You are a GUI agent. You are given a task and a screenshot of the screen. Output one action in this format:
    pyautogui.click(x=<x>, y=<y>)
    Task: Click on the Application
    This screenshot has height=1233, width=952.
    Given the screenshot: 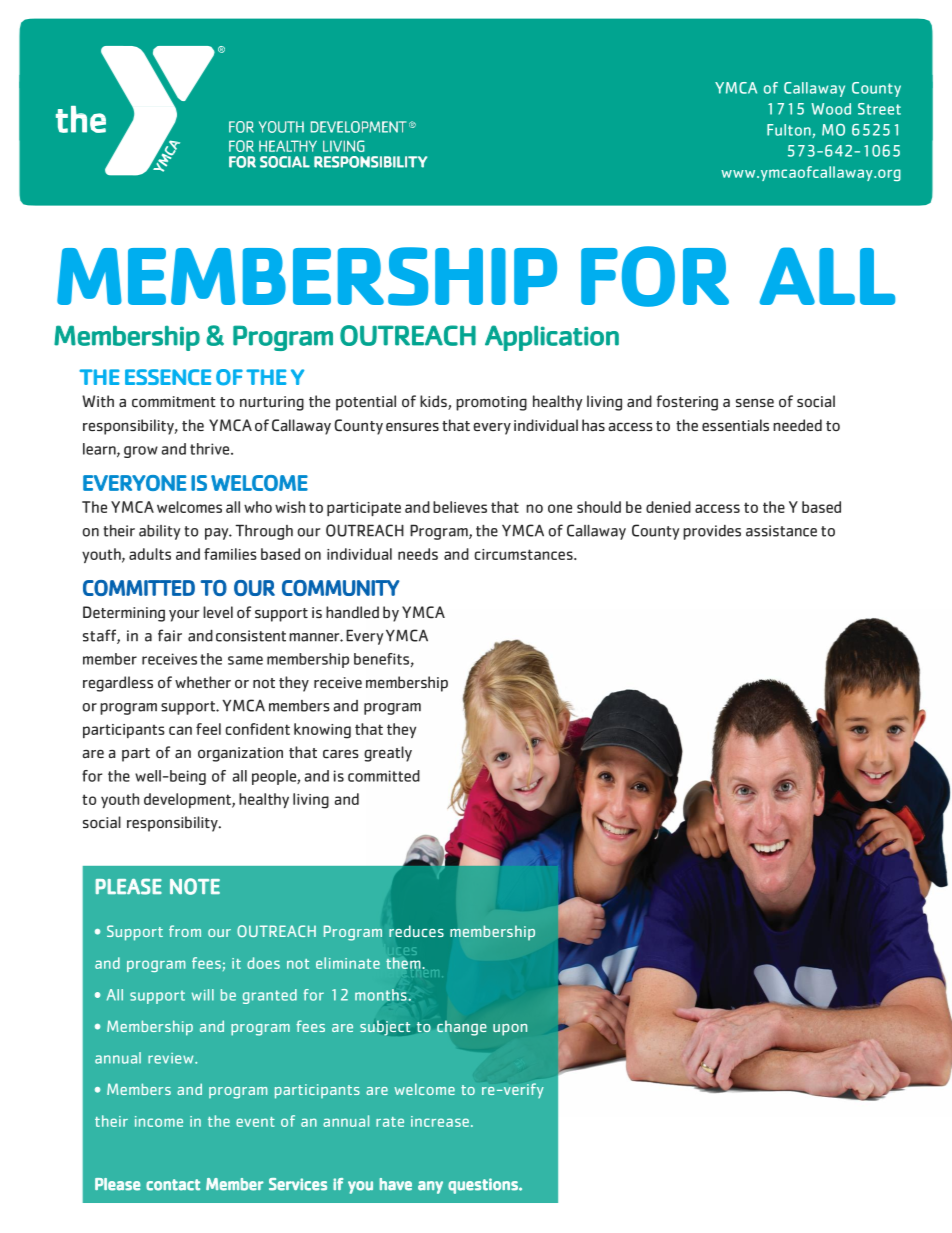 What is the action you would take?
    pyautogui.click(x=552, y=338)
